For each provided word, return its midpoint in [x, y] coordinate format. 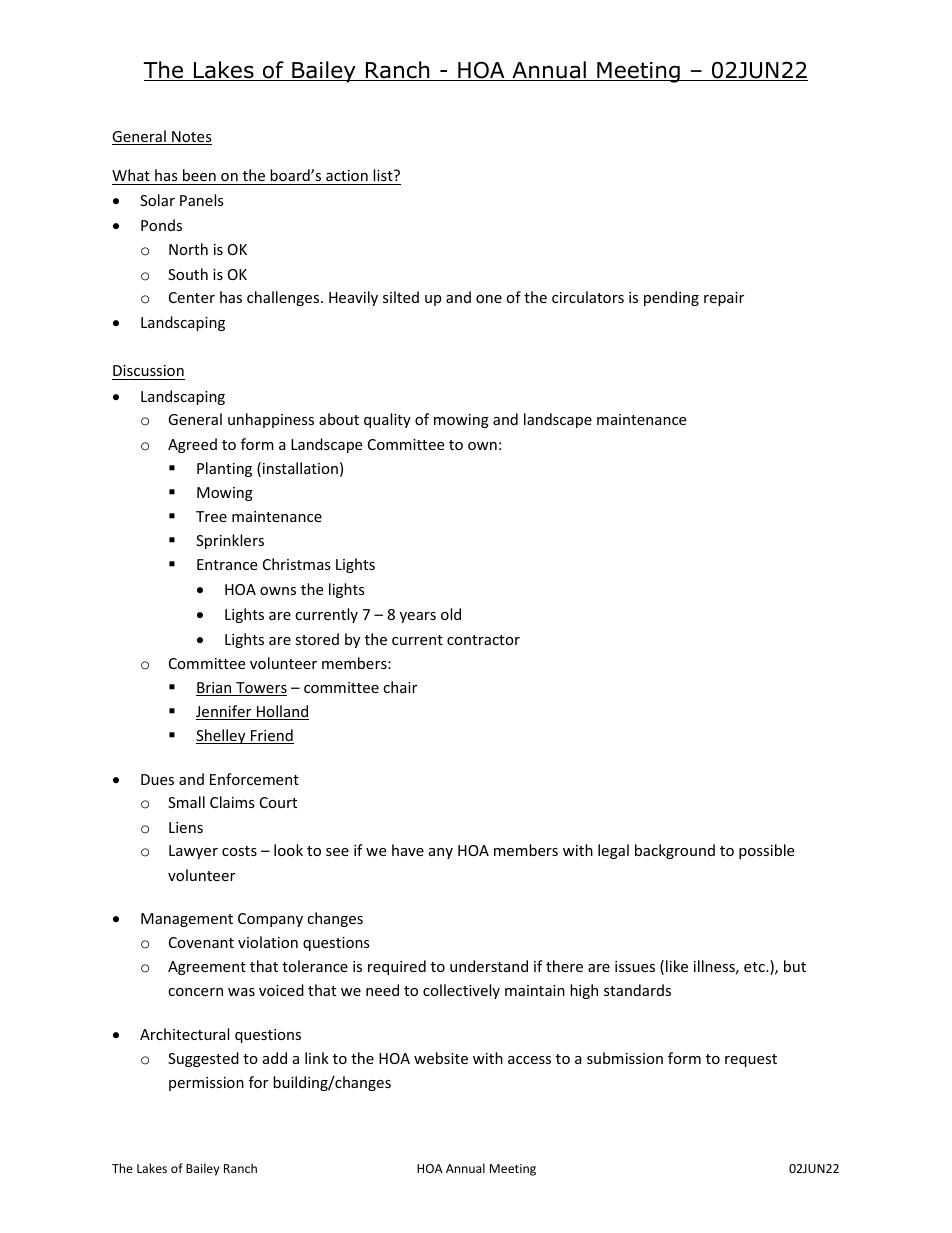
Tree [211, 516]
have [408, 850]
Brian [215, 689]
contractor [483, 640]
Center [192, 297]
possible [766, 851]
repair [724, 299]
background [675, 851]
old [451, 614]
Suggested [203, 1059]
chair [400, 687]
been [199, 177]
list [383, 177]
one [489, 299]
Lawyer [193, 852]
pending [671, 298]
